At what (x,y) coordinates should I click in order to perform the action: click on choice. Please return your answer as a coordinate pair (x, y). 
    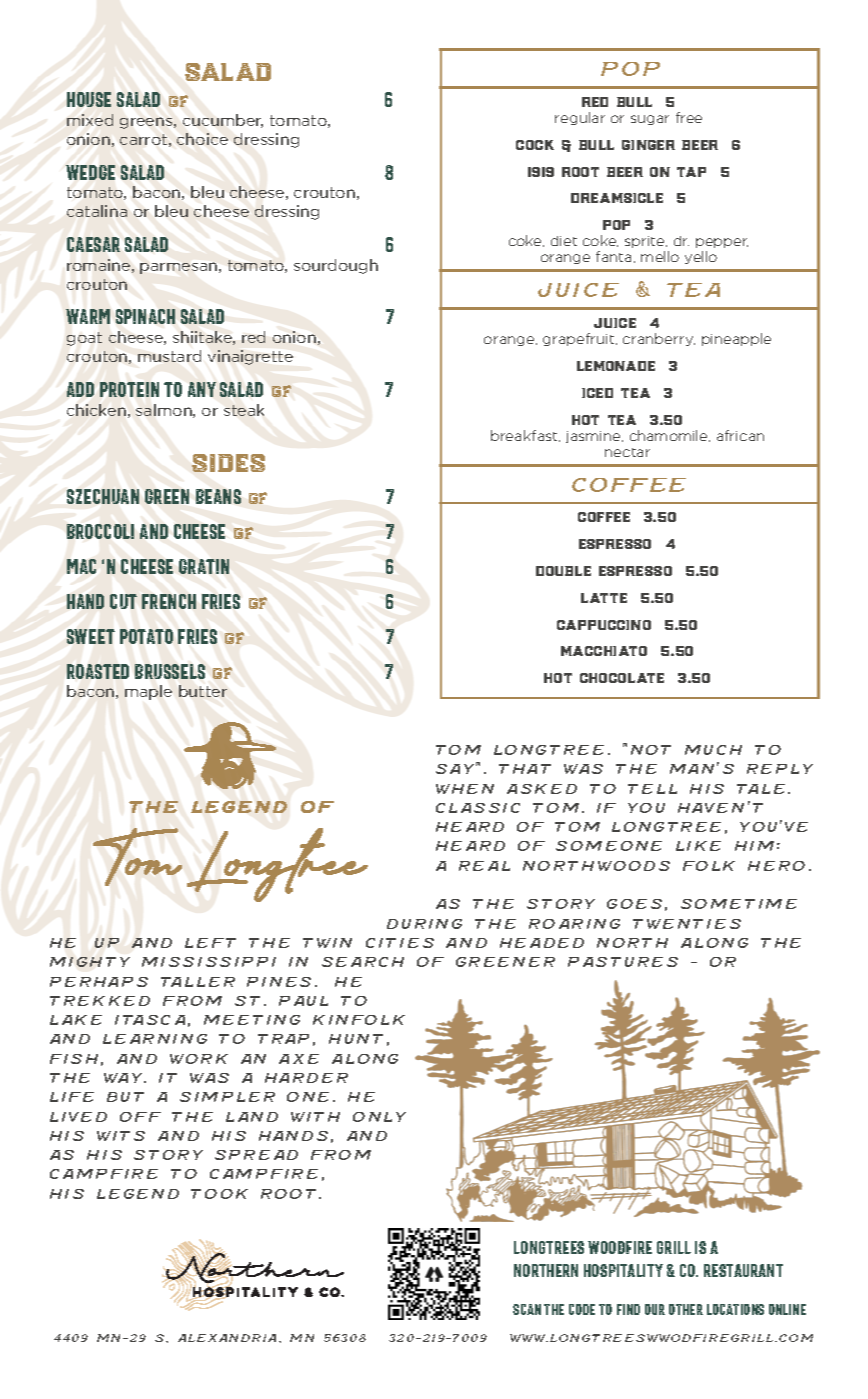
    Looking at the image, I should click on (202, 139).
